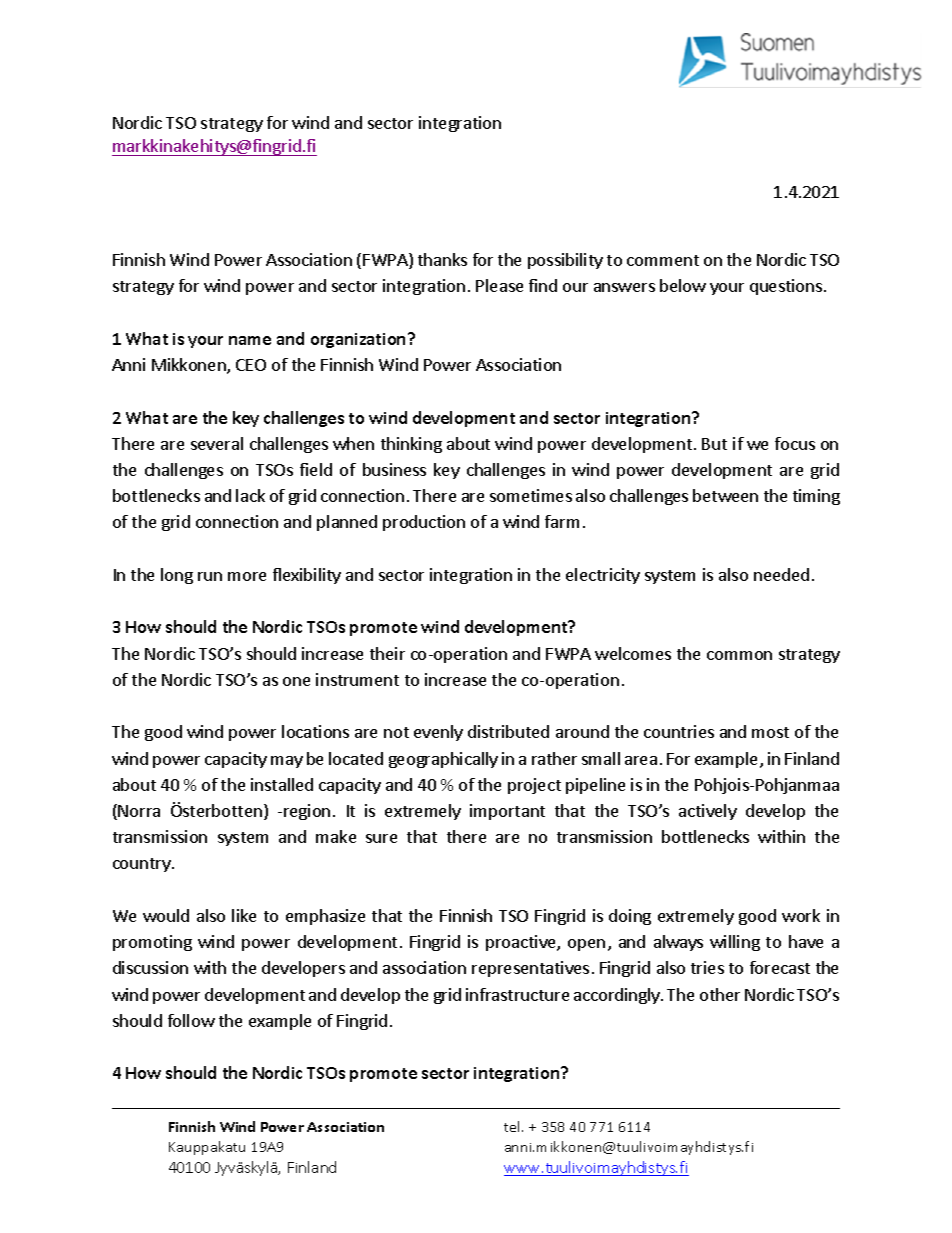 Image resolution: width=952 pixels, height=1233 pixels. What do you see at coordinates (499, 285) in the screenshot?
I see `Please` at bounding box center [499, 285].
